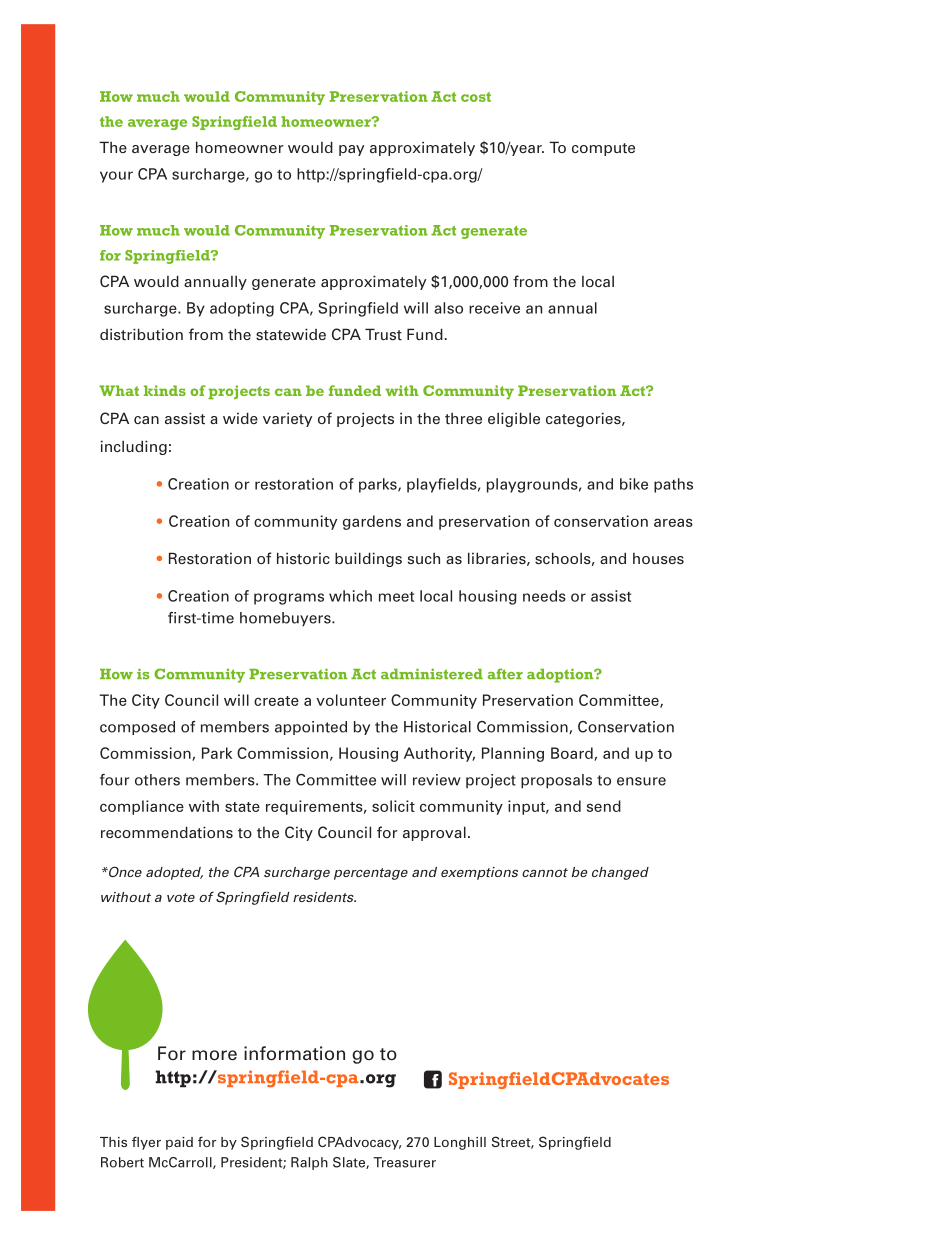 Image resolution: width=952 pixels, height=1233 pixels. I want to click on Treasurer, so click(404, 1162).
